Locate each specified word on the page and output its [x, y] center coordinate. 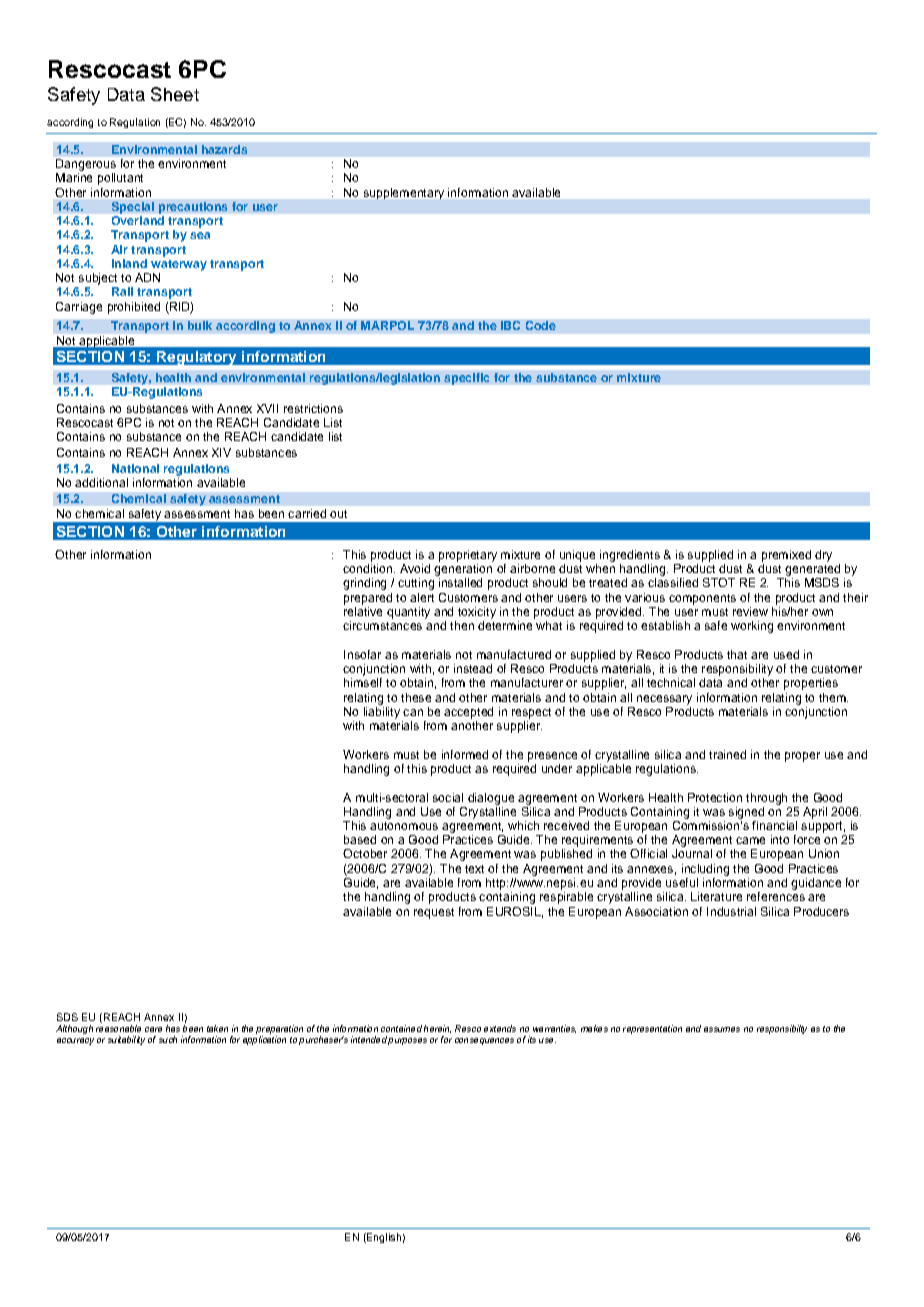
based [360, 839]
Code [541, 325]
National [135, 468]
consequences [484, 1041]
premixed [786, 556]
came [750, 840]
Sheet [175, 94]
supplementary [404, 193]
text [474, 869]
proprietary [468, 556]
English [383, 1238]
